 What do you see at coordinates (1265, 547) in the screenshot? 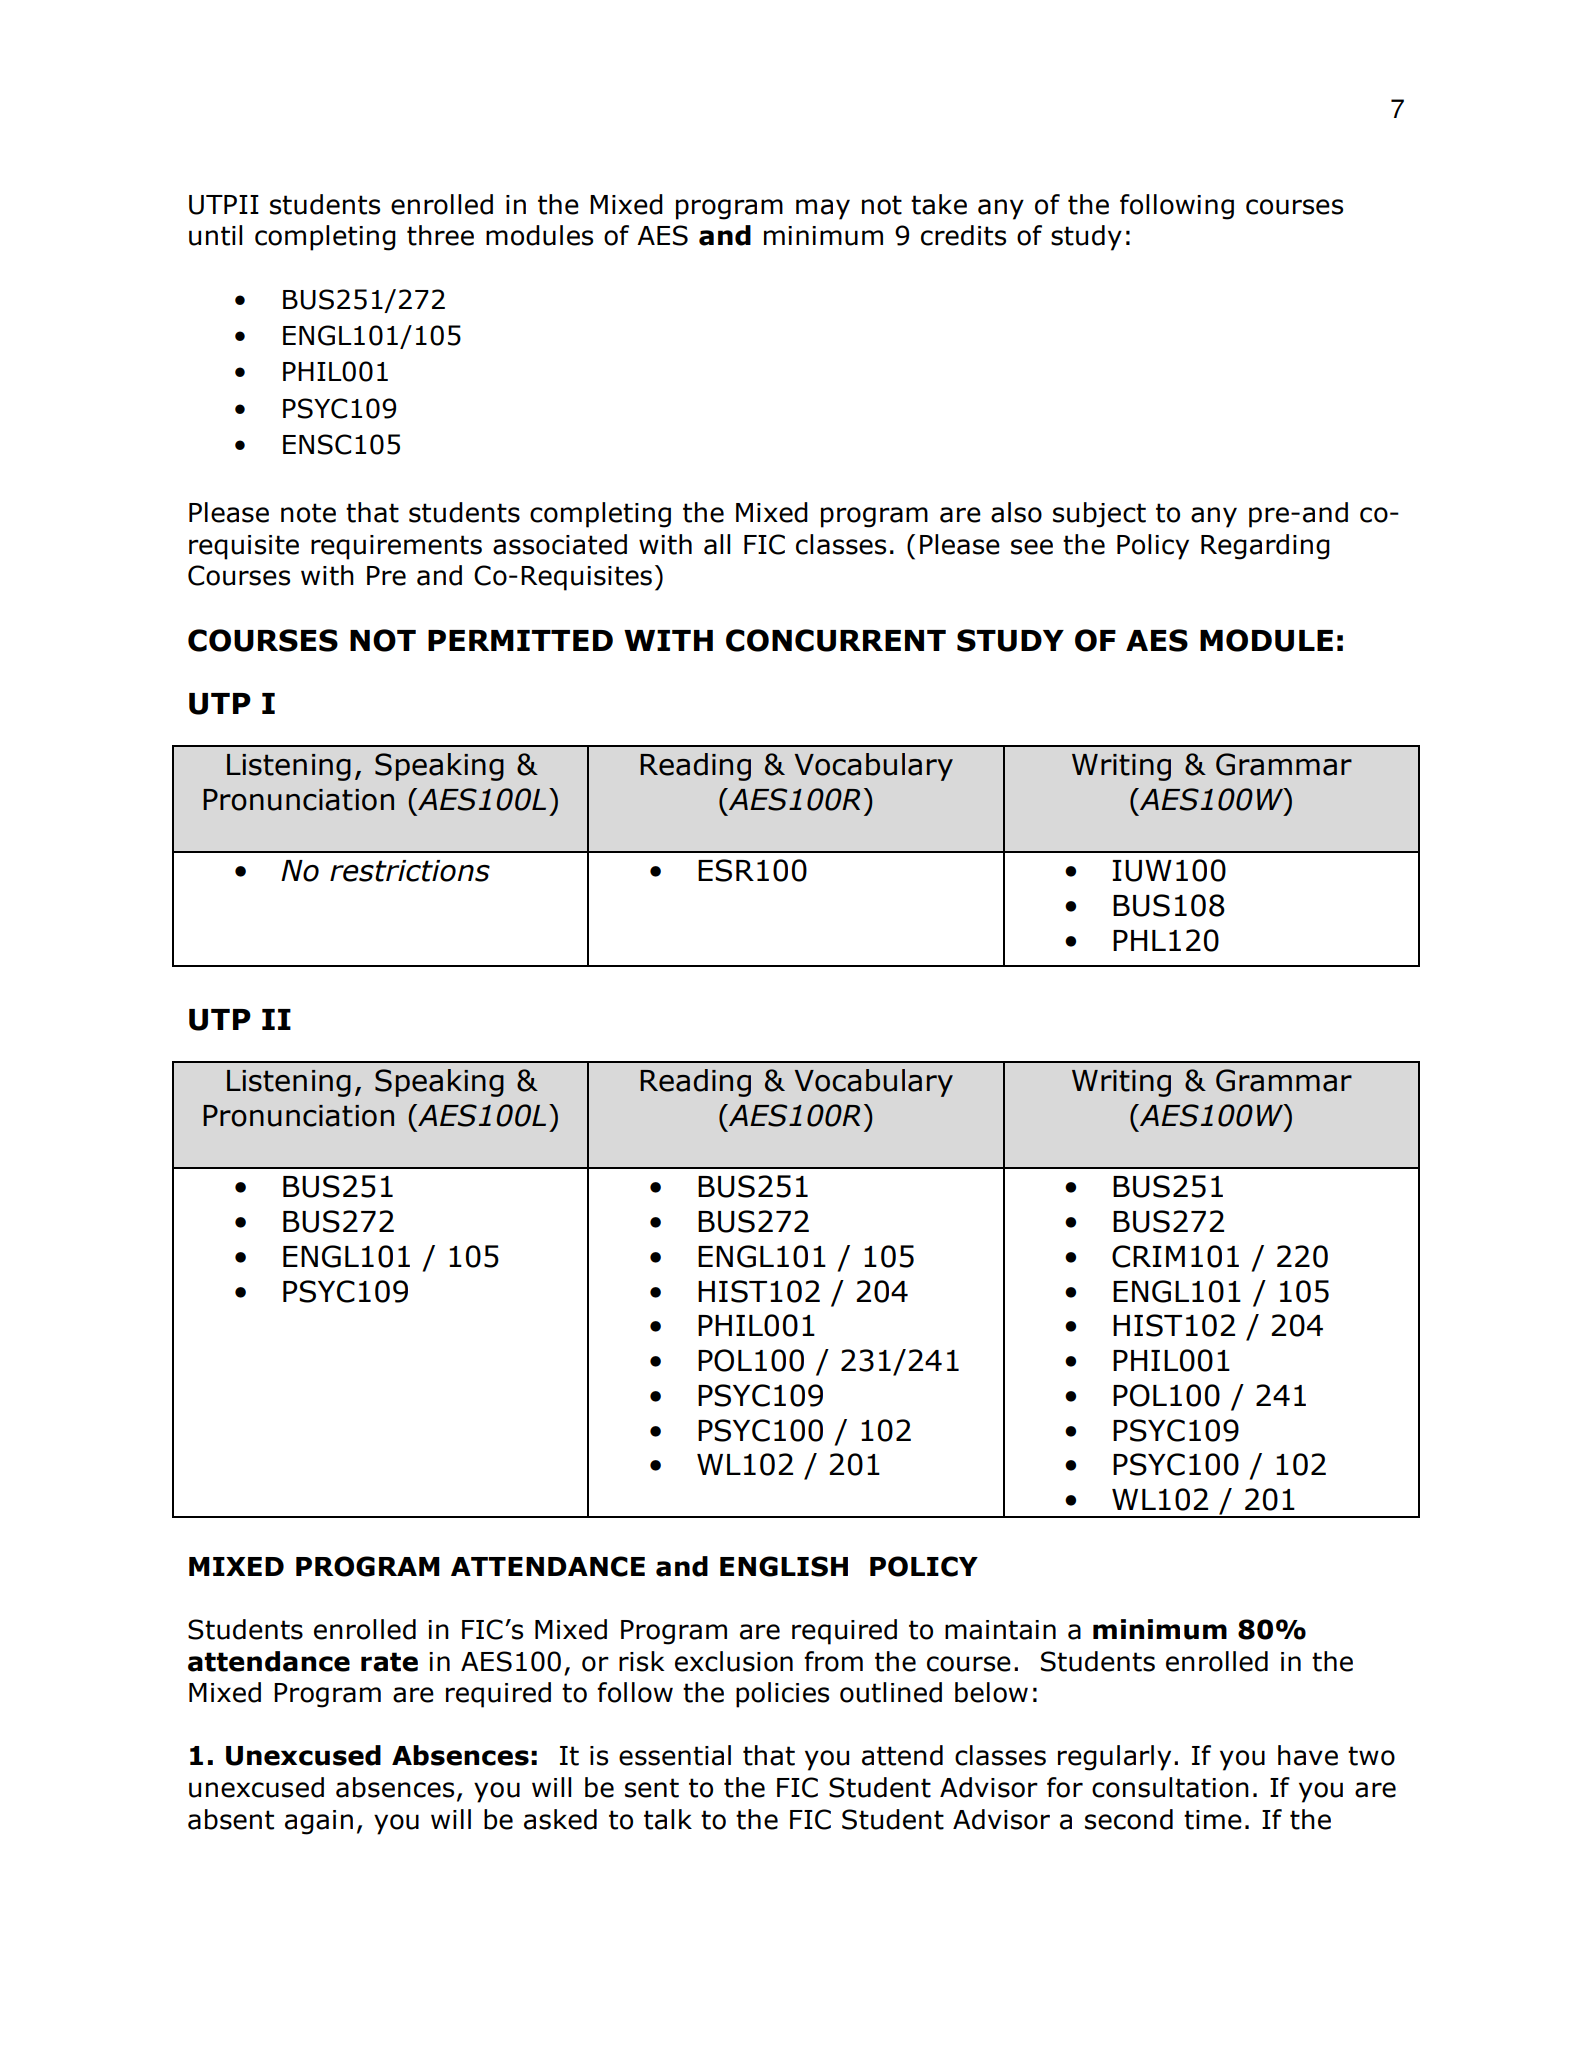
I see `Regarding` at bounding box center [1265, 547].
